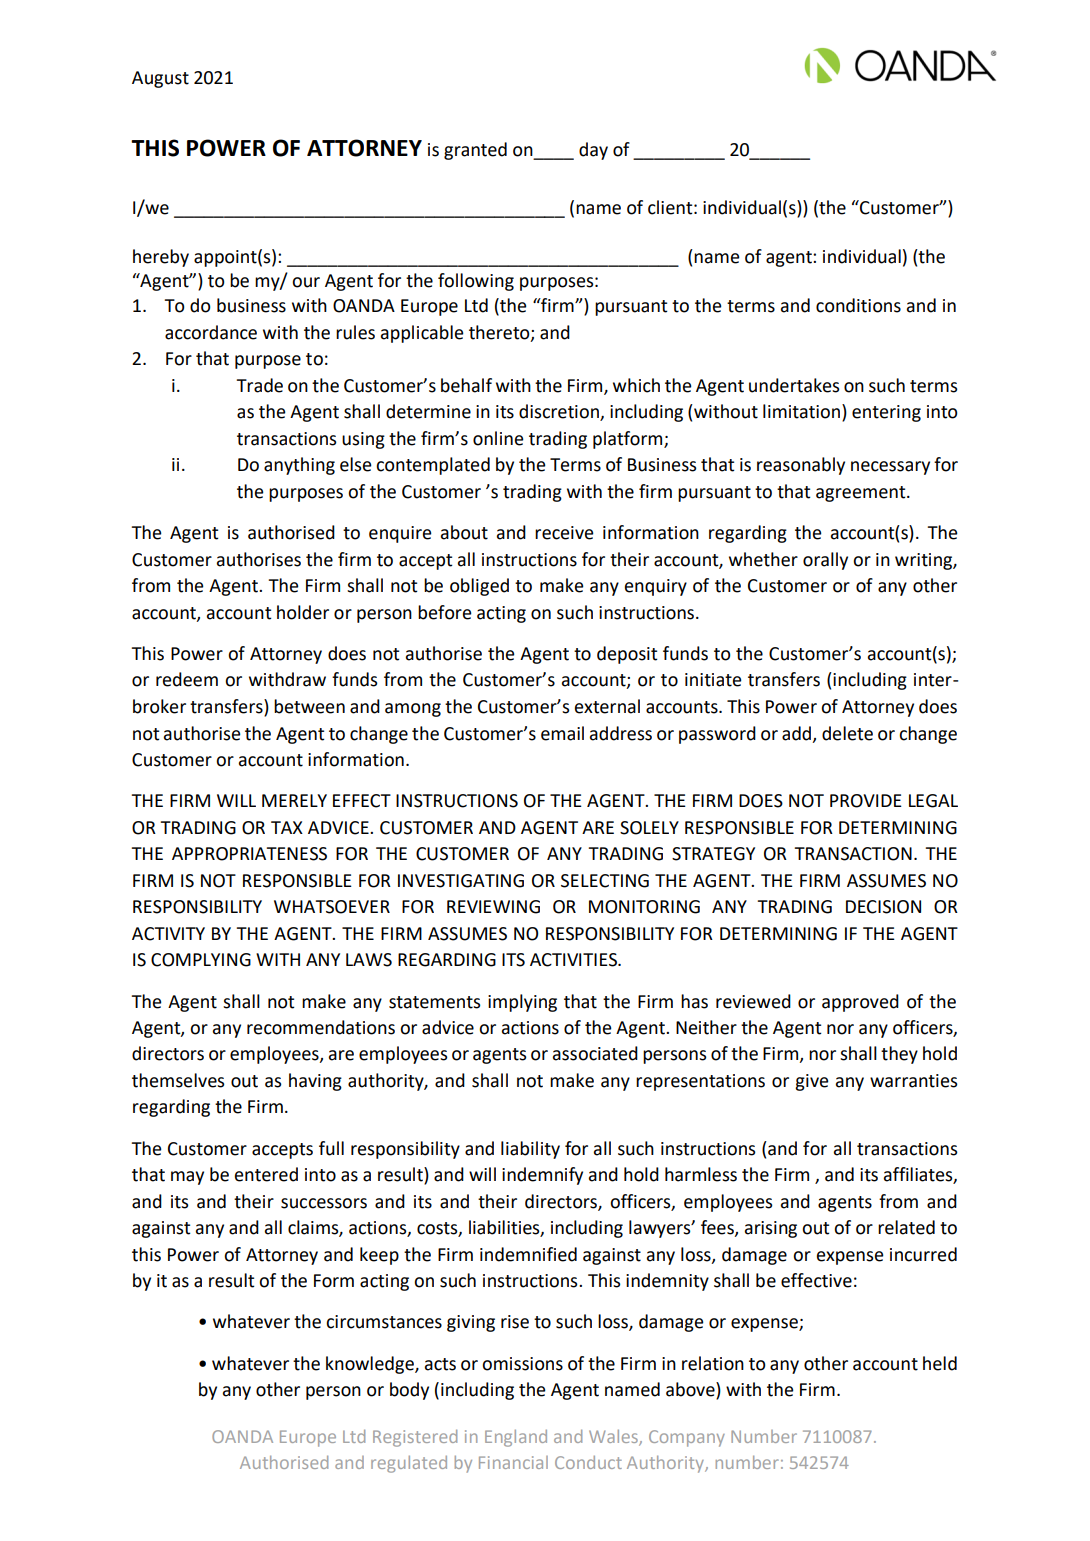  What do you see at coordinates (940, 1363) in the page?
I see `held` at bounding box center [940, 1363].
